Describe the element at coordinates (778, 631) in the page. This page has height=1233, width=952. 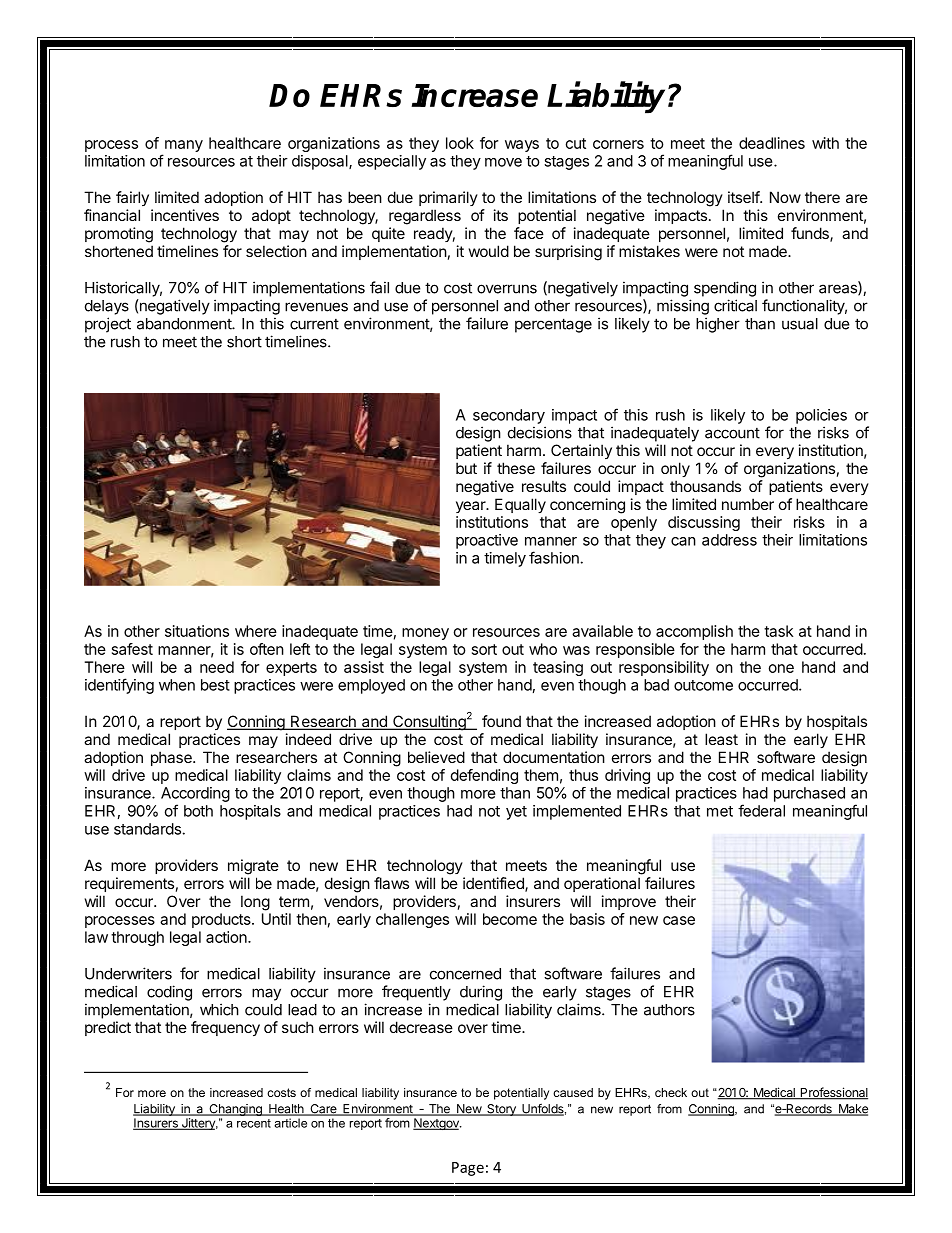
I see `task` at that location.
